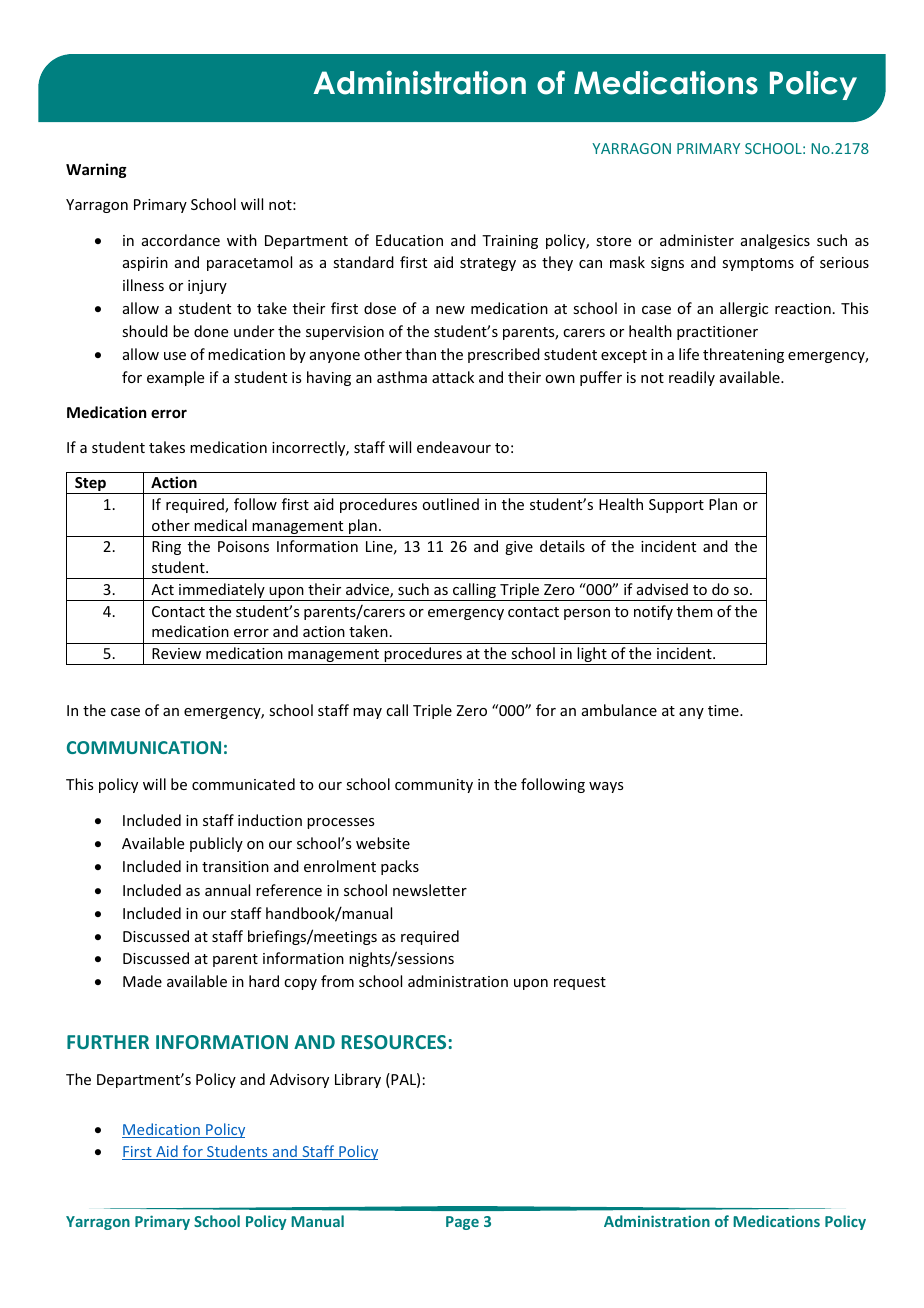  What do you see at coordinates (453, 377) in the page?
I see `attack` at bounding box center [453, 377].
